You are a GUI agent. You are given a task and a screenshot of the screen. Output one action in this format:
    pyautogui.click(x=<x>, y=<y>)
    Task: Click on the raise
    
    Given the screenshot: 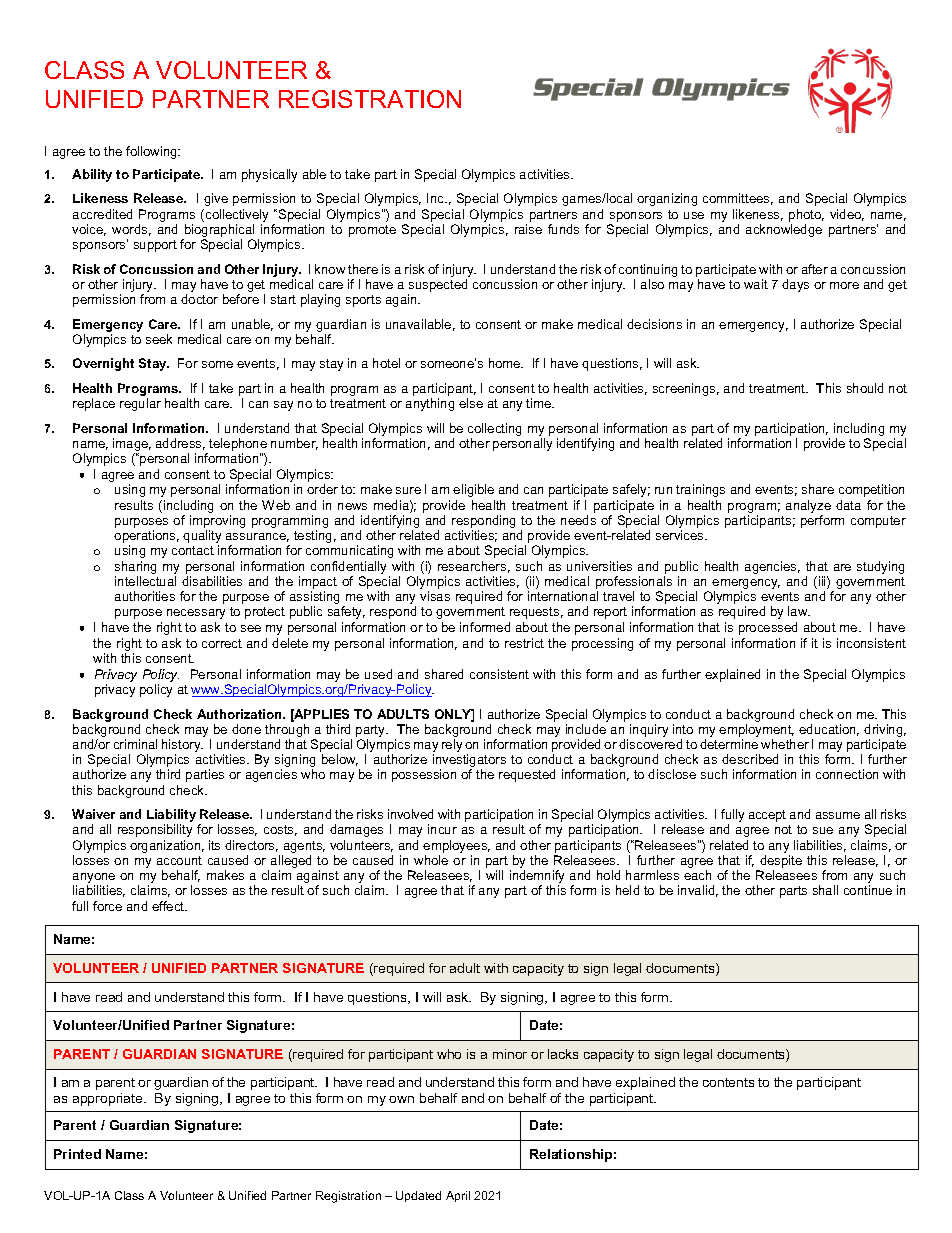 What is the action you would take?
    pyautogui.click(x=528, y=229)
